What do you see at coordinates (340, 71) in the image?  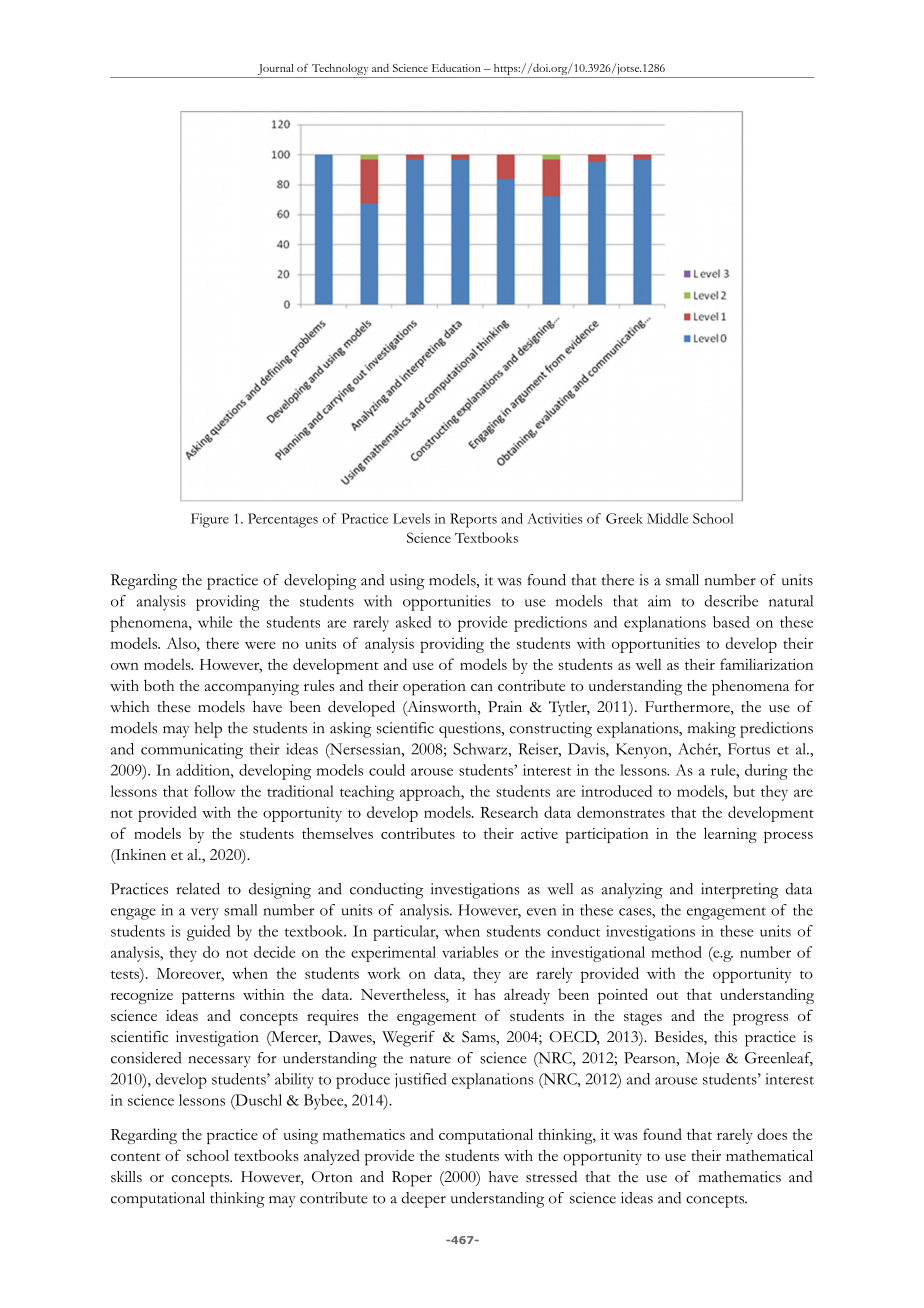 I see `Technology` at bounding box center [340, 71].
